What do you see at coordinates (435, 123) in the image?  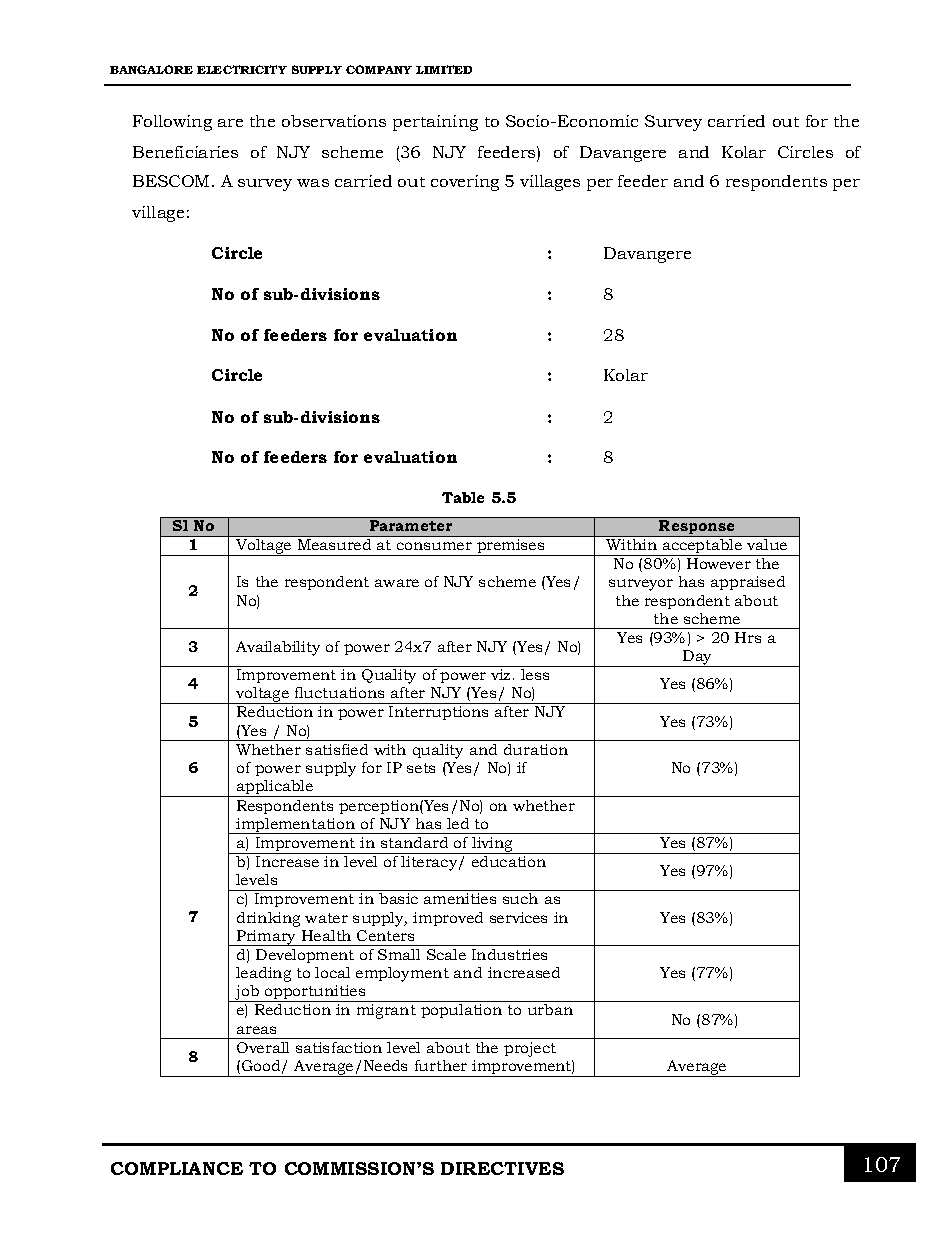 I see `pertaining` at bounding box center [435, 123].
